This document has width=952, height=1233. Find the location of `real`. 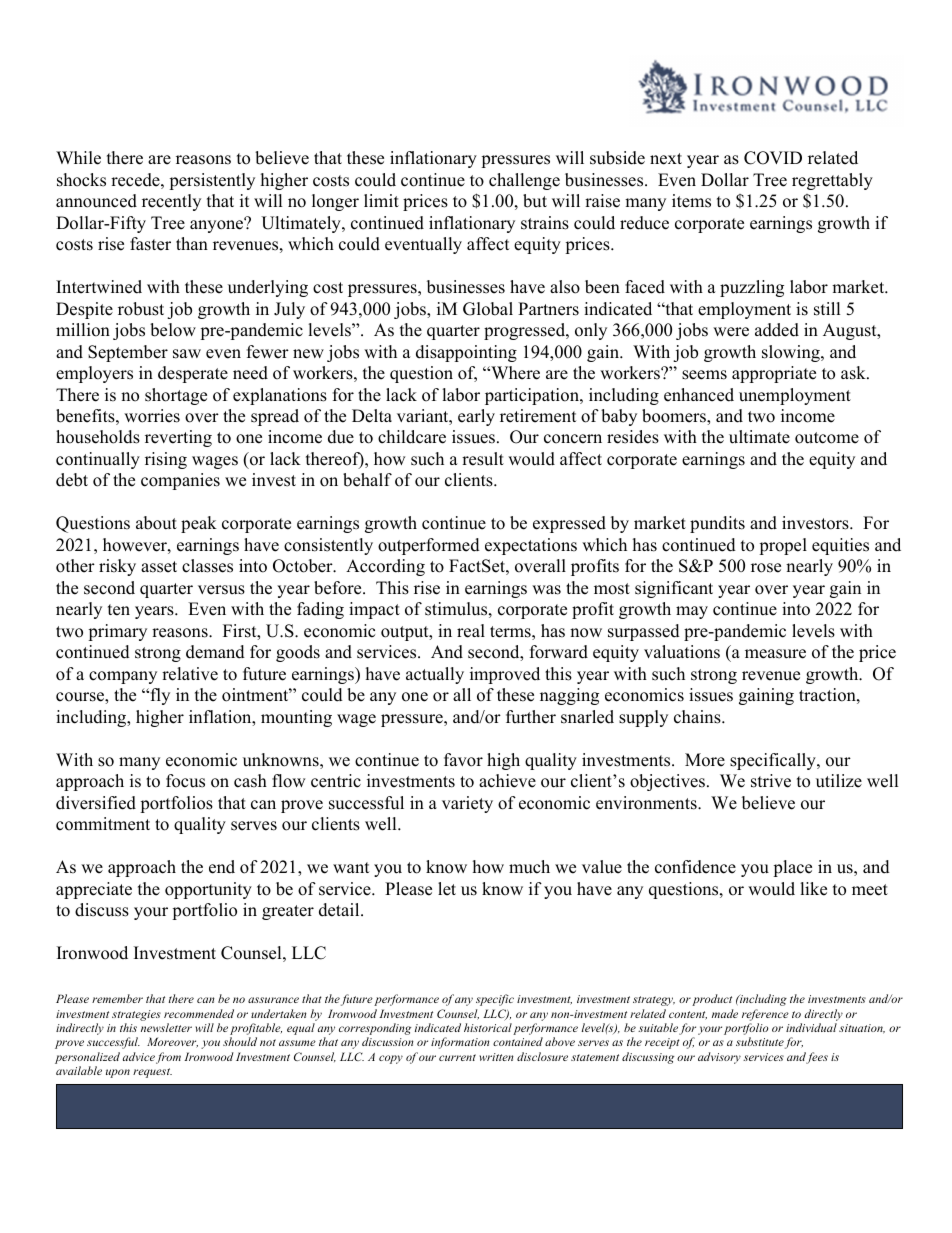

real is located at coordinates (471, 631).
